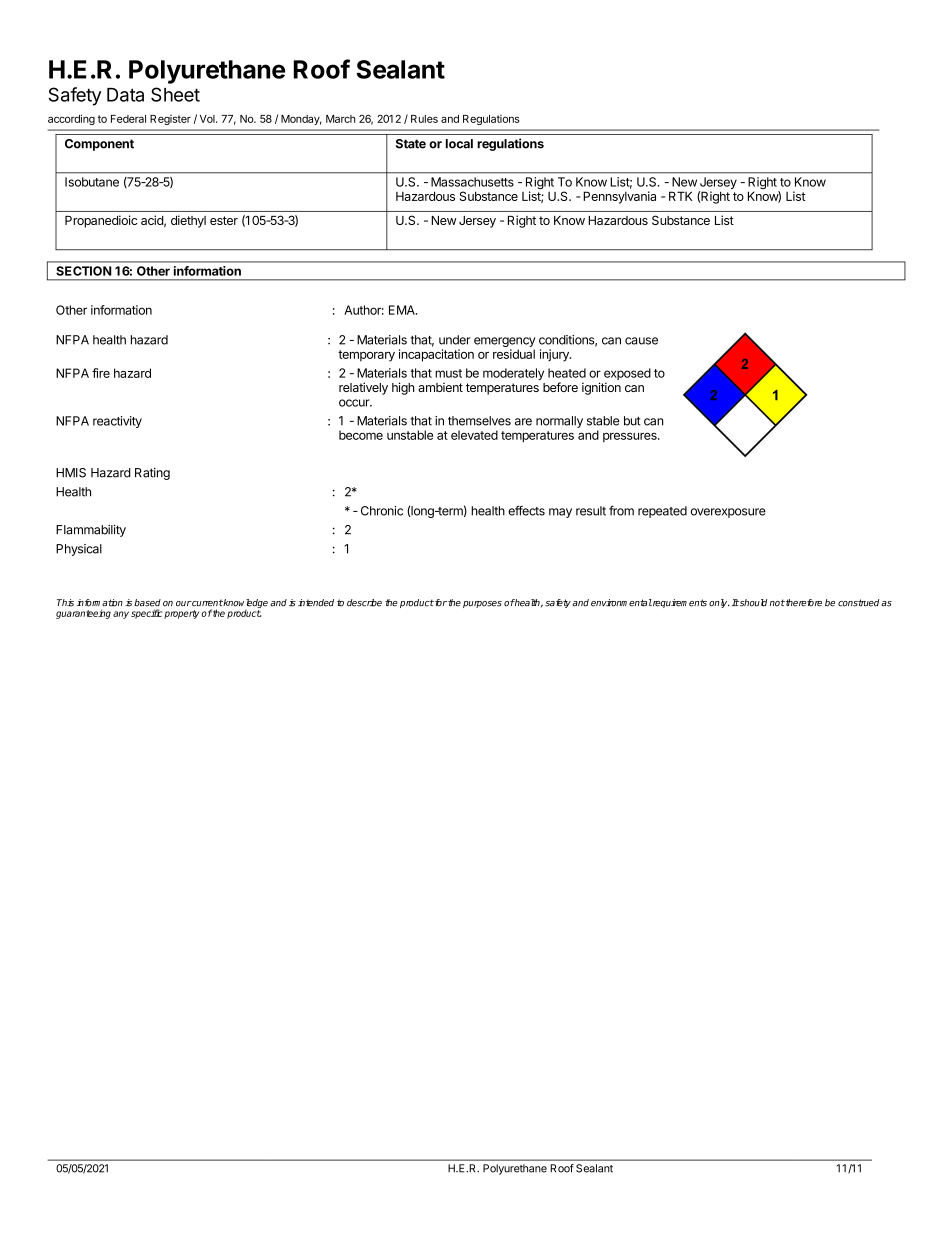 The width and height of the image is (952, 1233). What do you see at coordinates (631, 437) in the image?
I see `pressures` at bounding box center [631, 437].
